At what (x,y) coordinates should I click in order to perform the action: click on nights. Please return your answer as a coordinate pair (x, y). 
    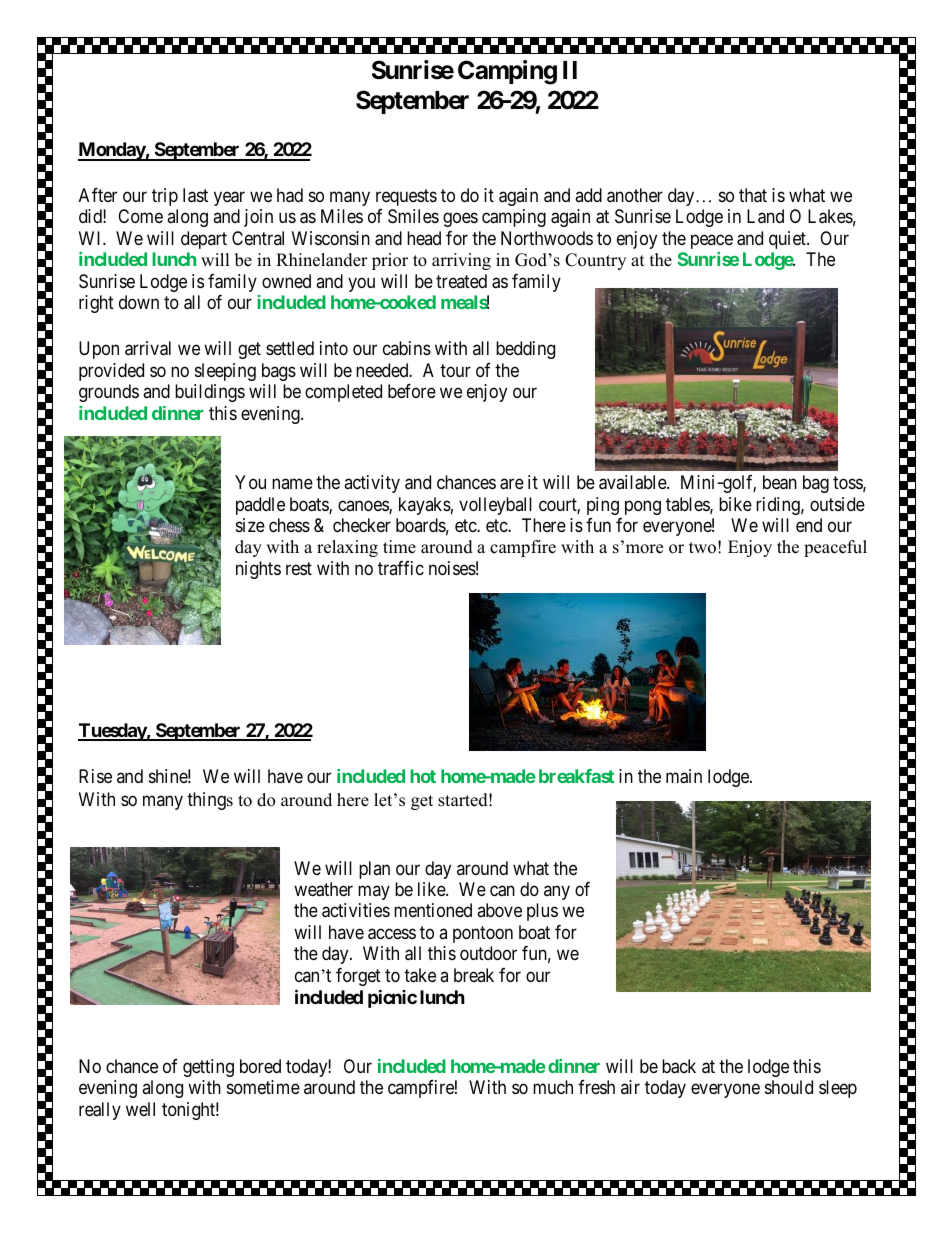
    Looking at the image, I should click on (258, 570).
